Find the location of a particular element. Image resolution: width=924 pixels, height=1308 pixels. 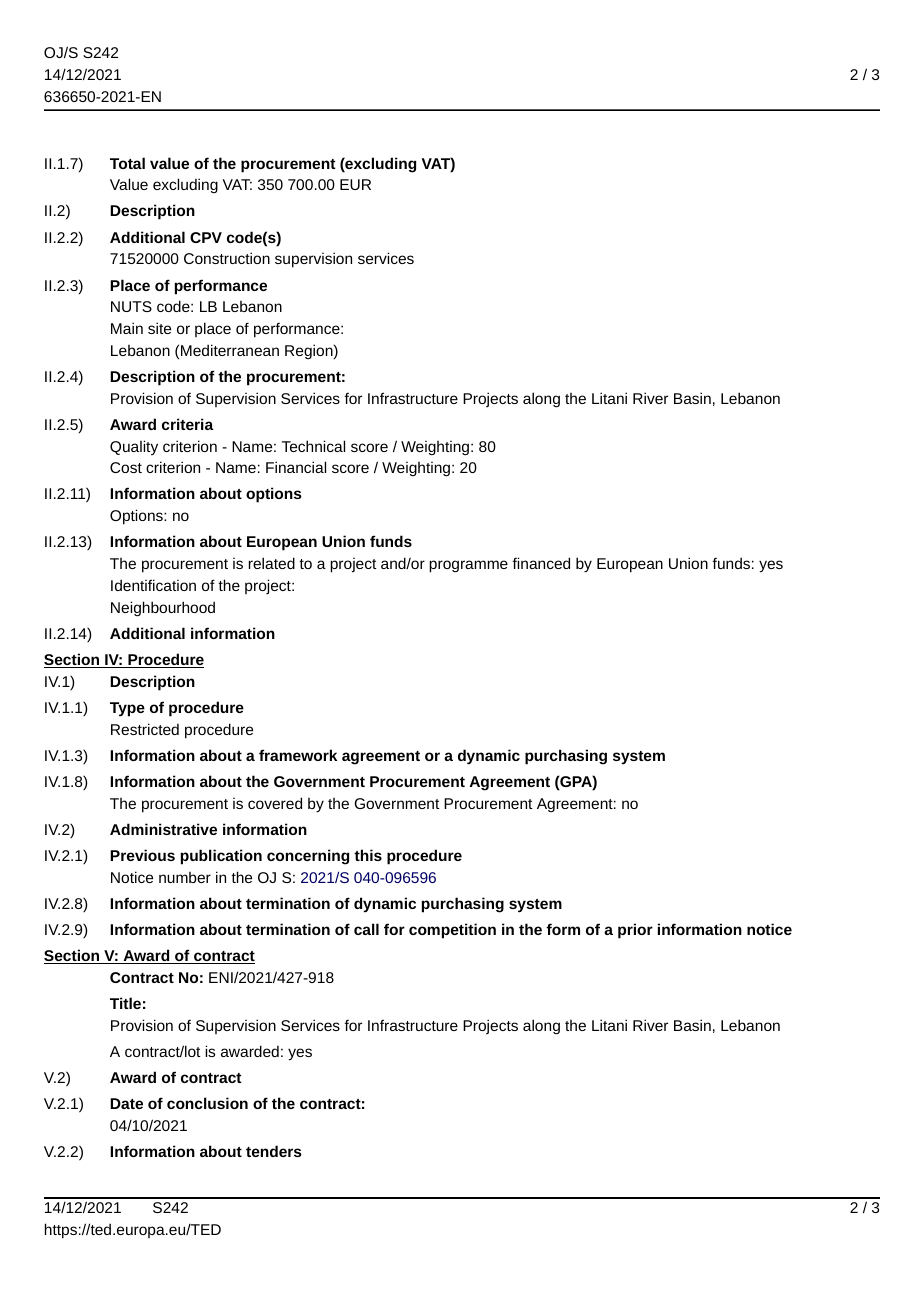

Construction is located at coordinates (227, 258).
